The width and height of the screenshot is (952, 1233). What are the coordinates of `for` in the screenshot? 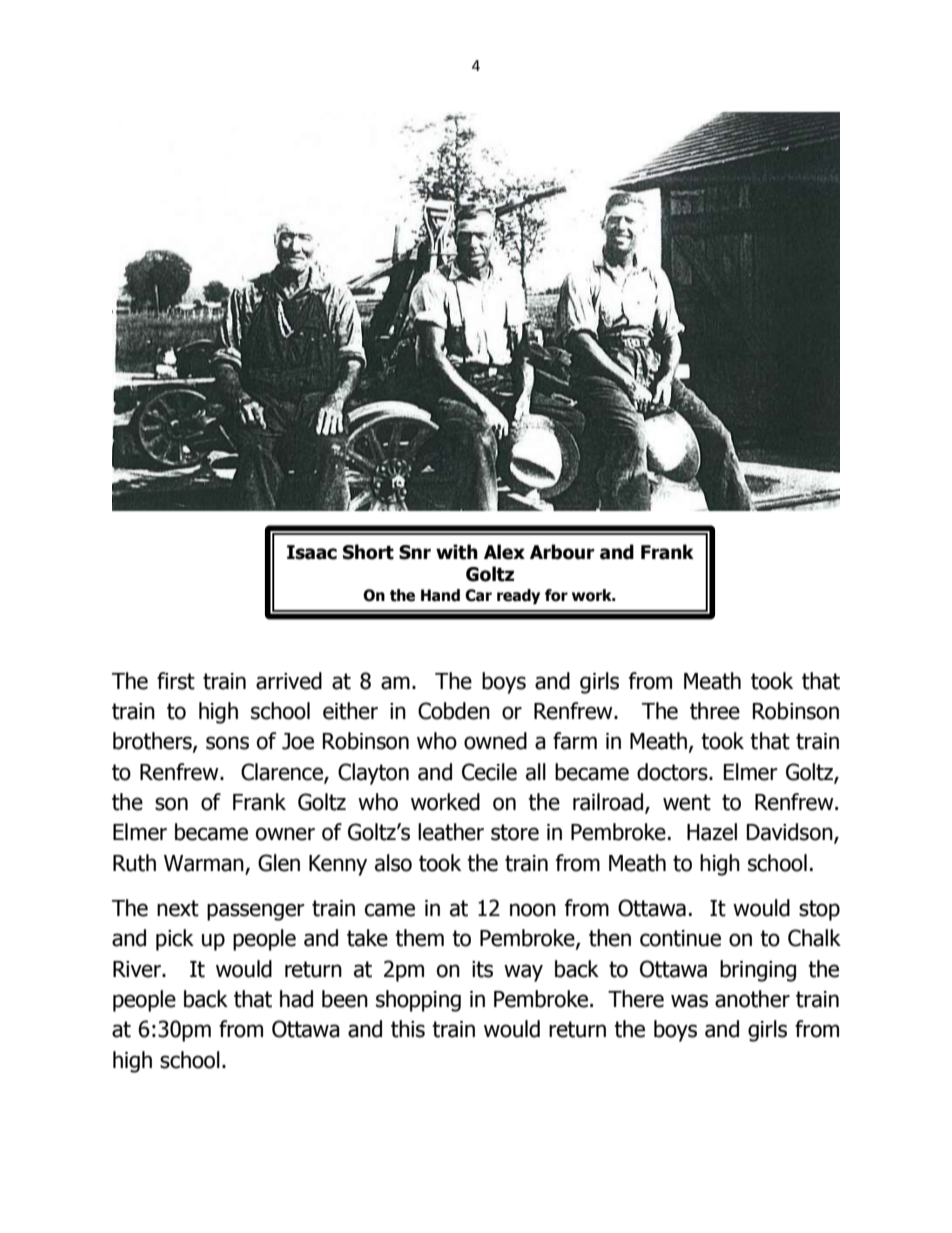 It's located at (556, 595).
